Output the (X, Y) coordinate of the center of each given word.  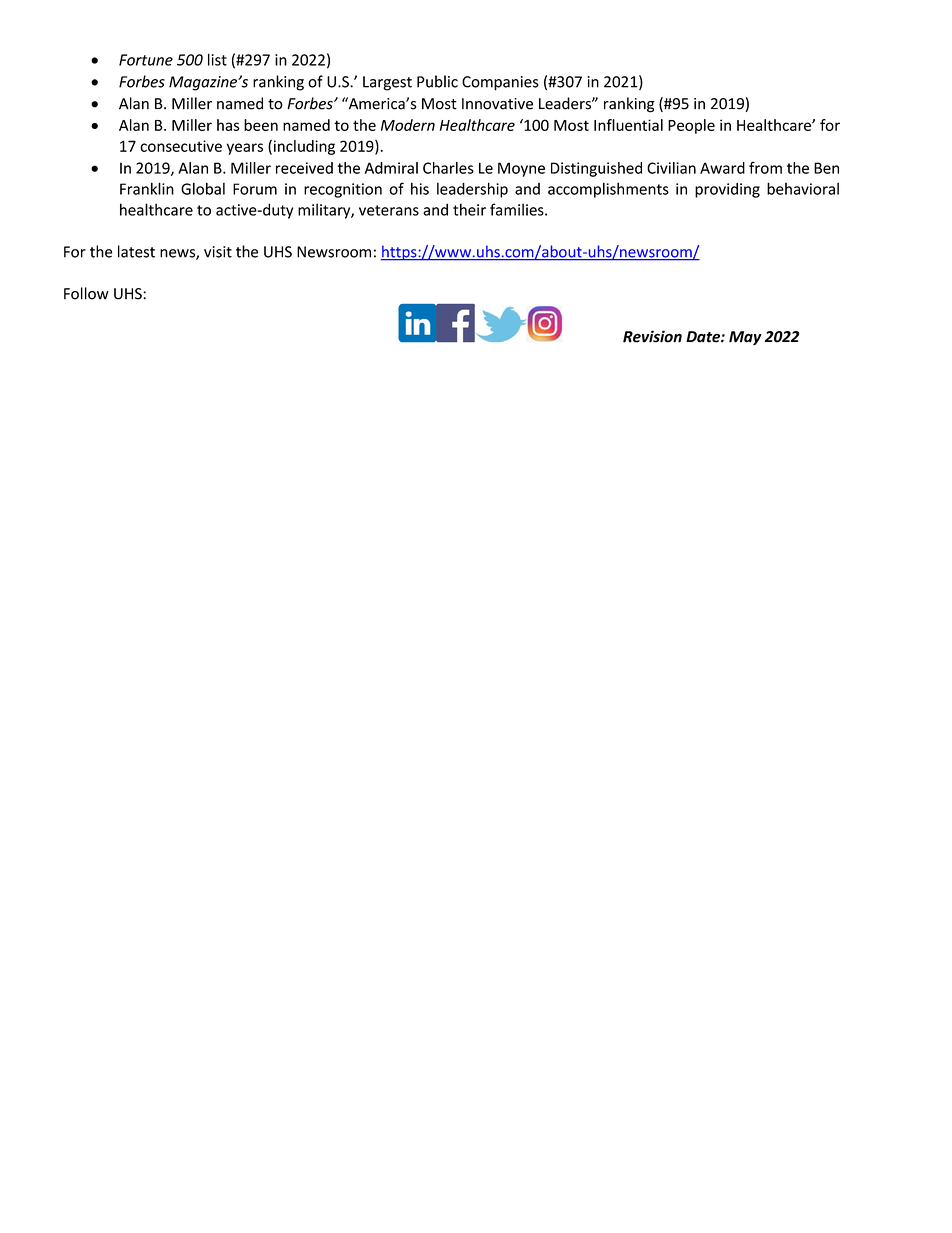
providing (727, 190)
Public (437, 81)
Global (203, 188)
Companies (500, 83)
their (469, 209)
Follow (86, 293)
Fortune (146, 60)
